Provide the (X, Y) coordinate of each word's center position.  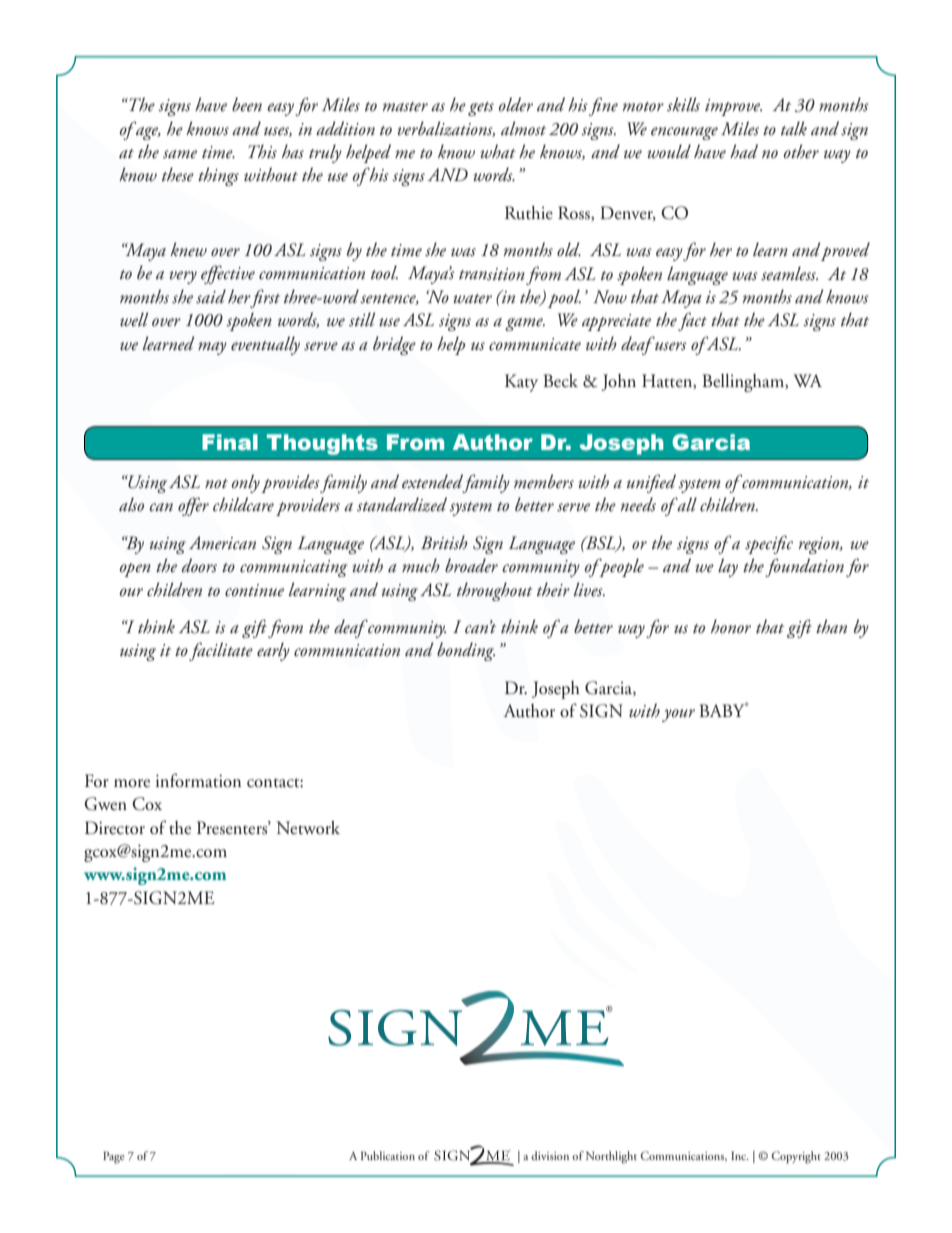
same (180, 154)
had (744, 151)
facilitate (221, 651)
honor (731, 626)
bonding (466, 651)
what (498, 151)
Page (114, 1157)
